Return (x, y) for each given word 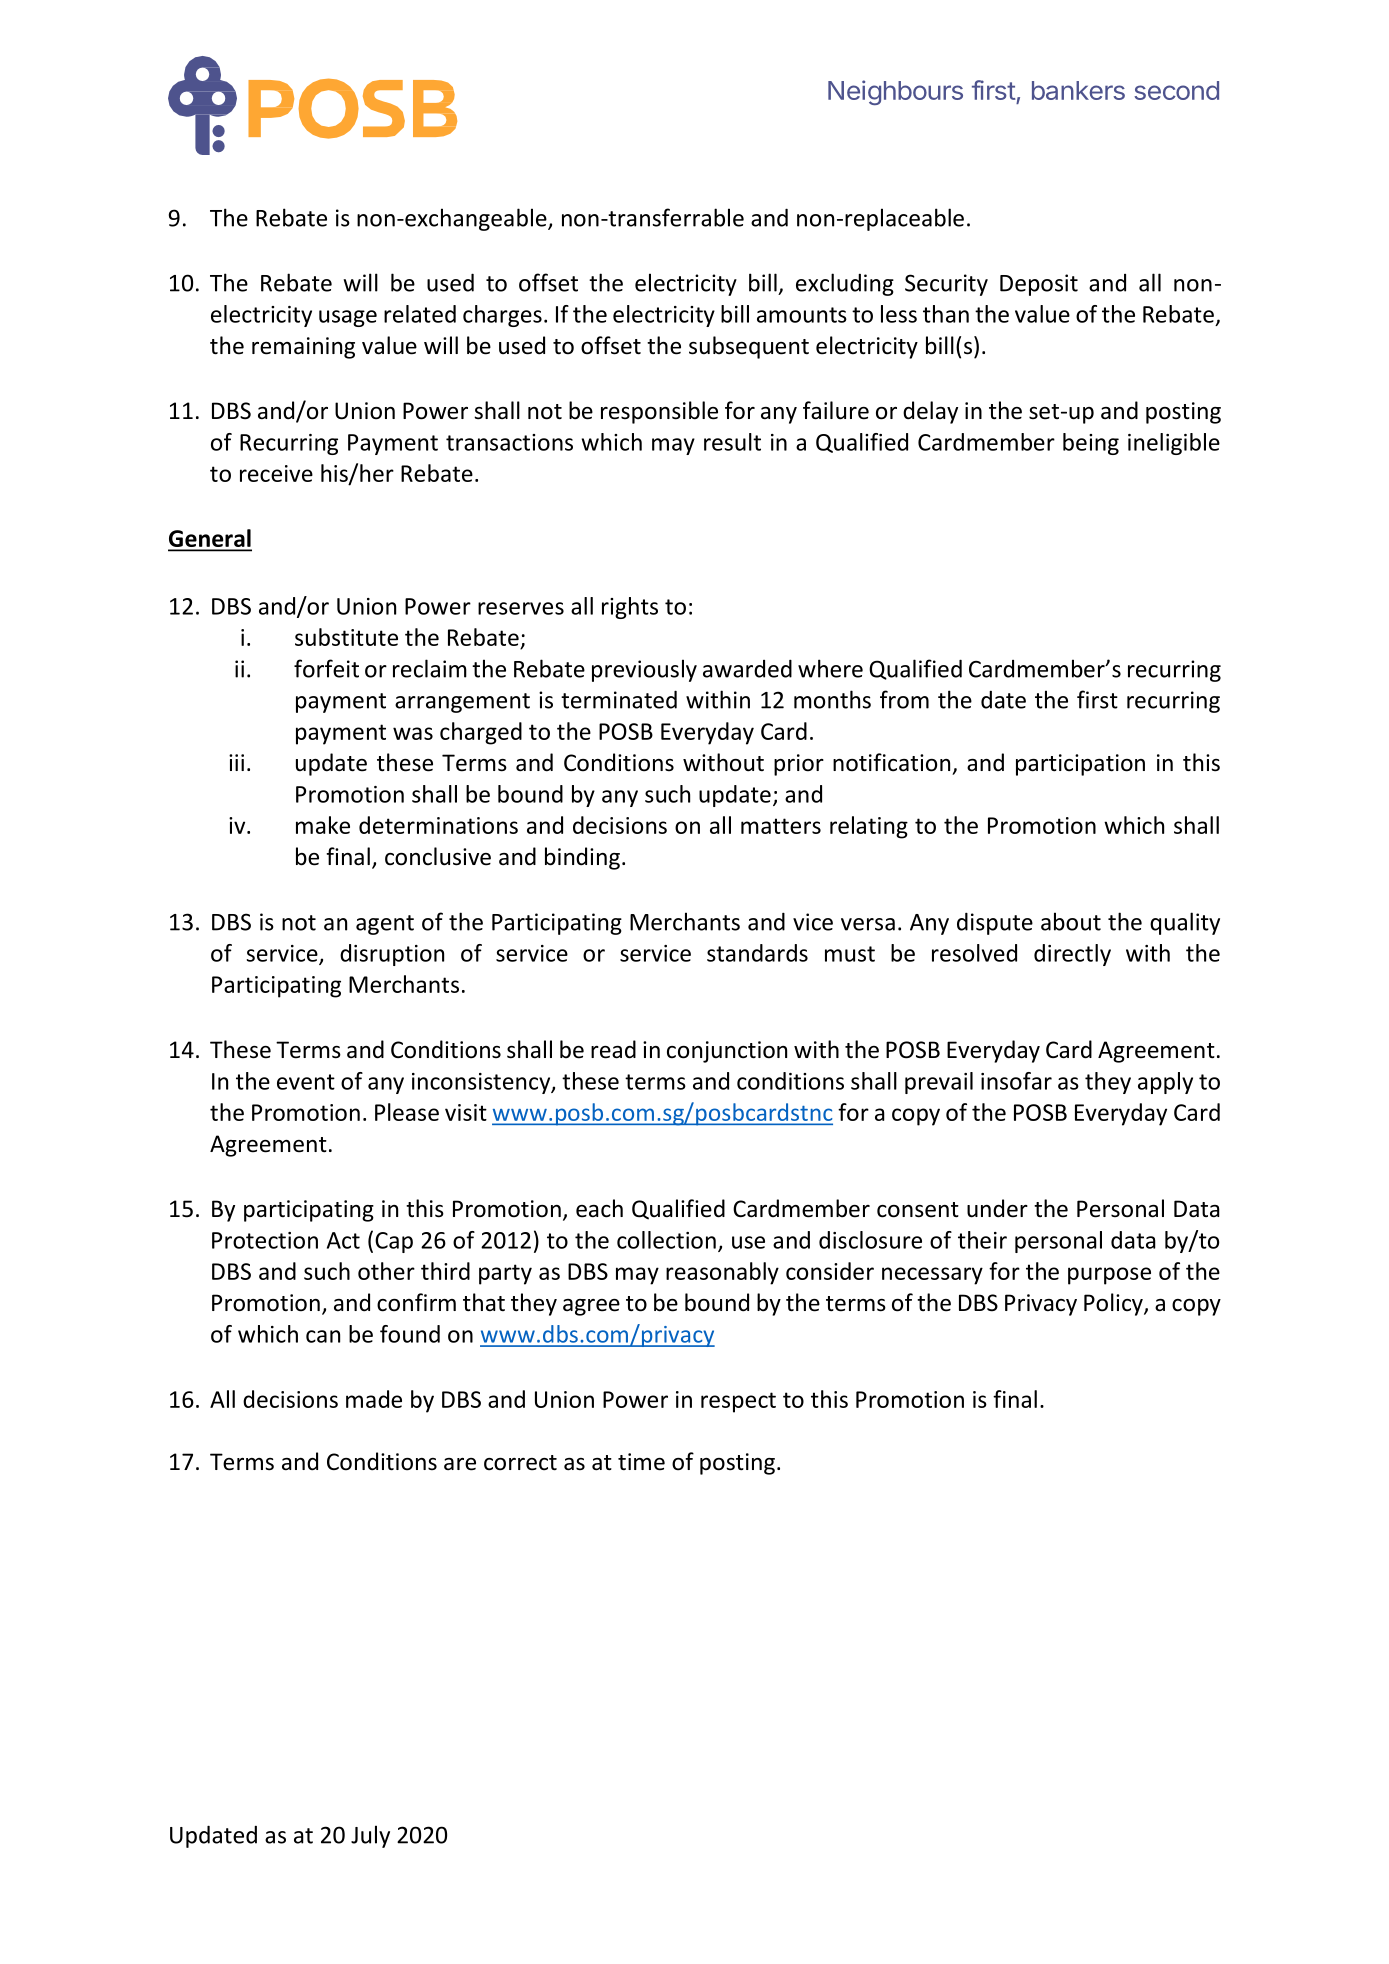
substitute (346, 637)
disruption (392, 955)
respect (738, 1402)
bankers (1078, 90)
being (1091, 444)
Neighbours (895, 92)
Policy (1114, 1304)
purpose (1109, 1276)
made (374, 1399)
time (641, 1462)
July (370, 1836)
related (420, 314)
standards (757, 953)
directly (1072, 955)
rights (630, 608)
